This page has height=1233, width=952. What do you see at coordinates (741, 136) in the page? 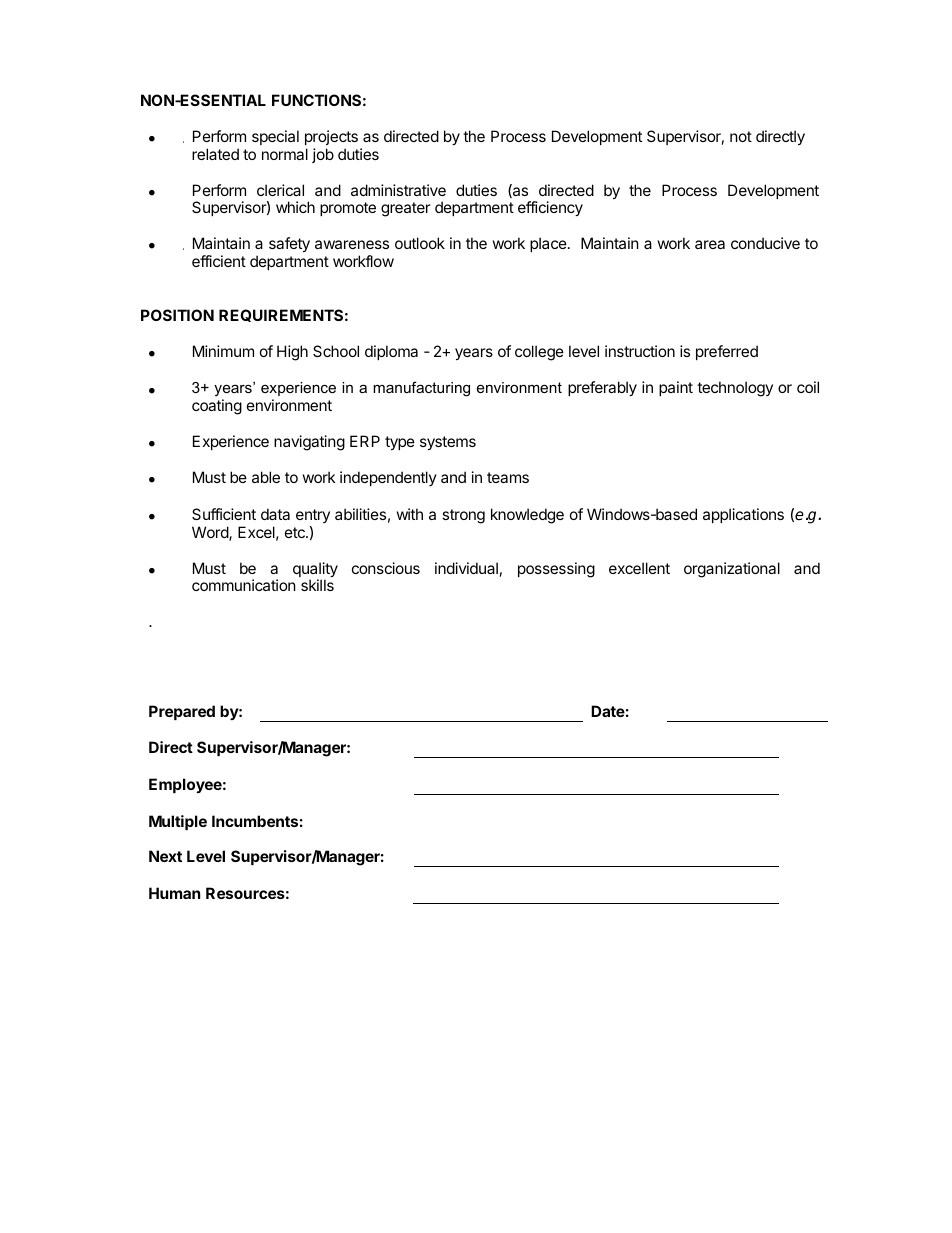
I see `not` at bounding box center [741, 136].
